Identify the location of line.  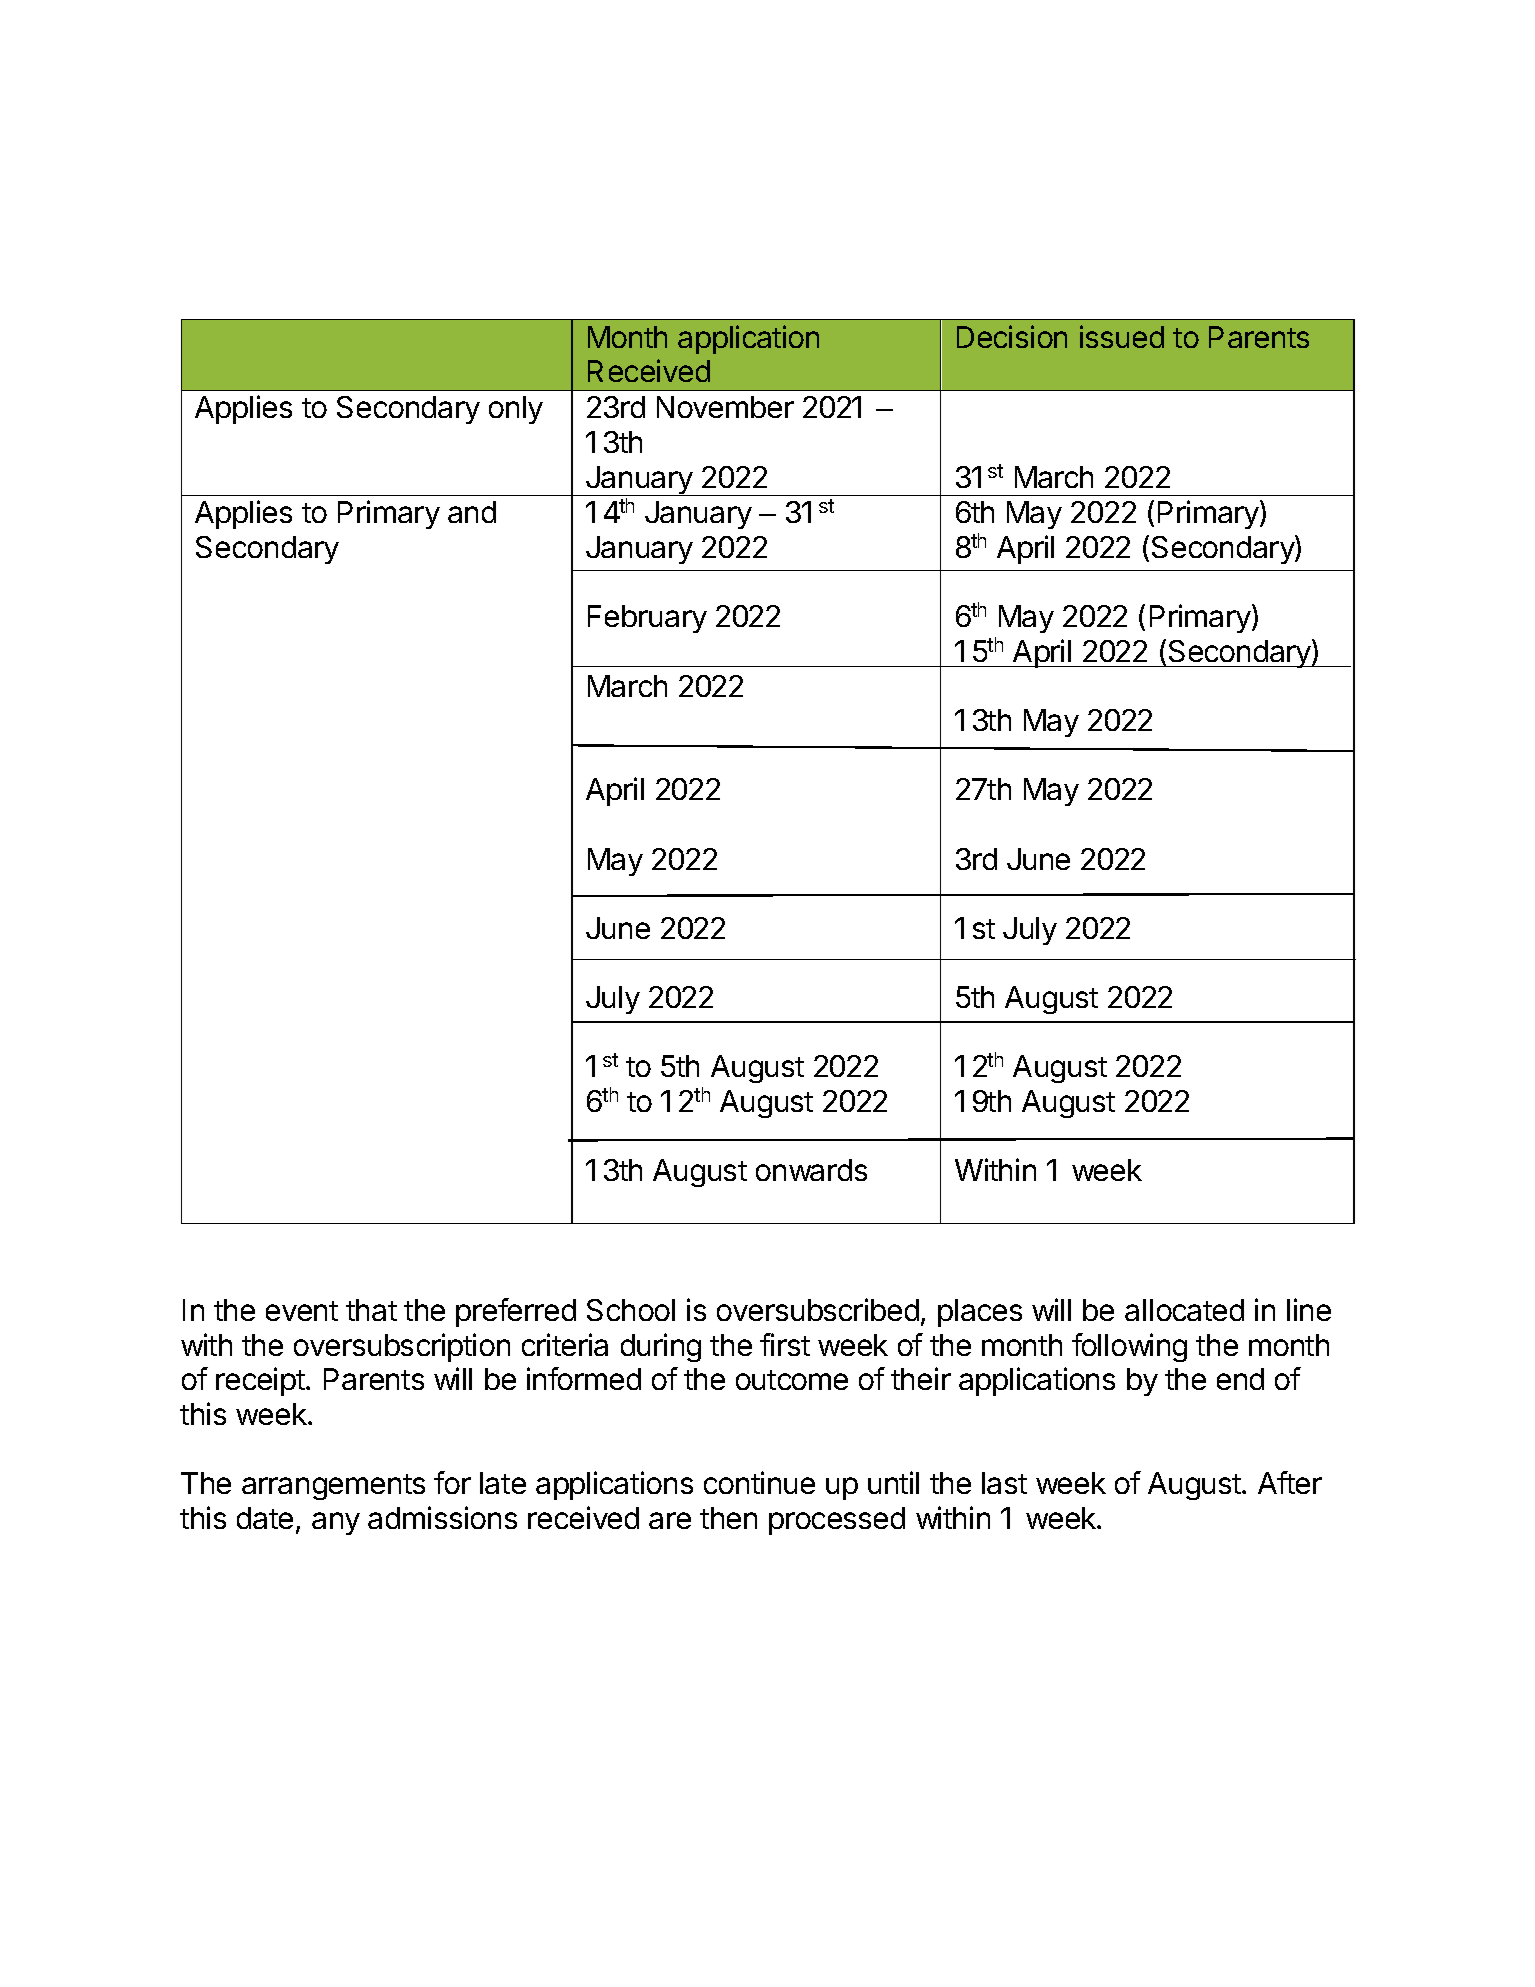
(1309, 1309).
